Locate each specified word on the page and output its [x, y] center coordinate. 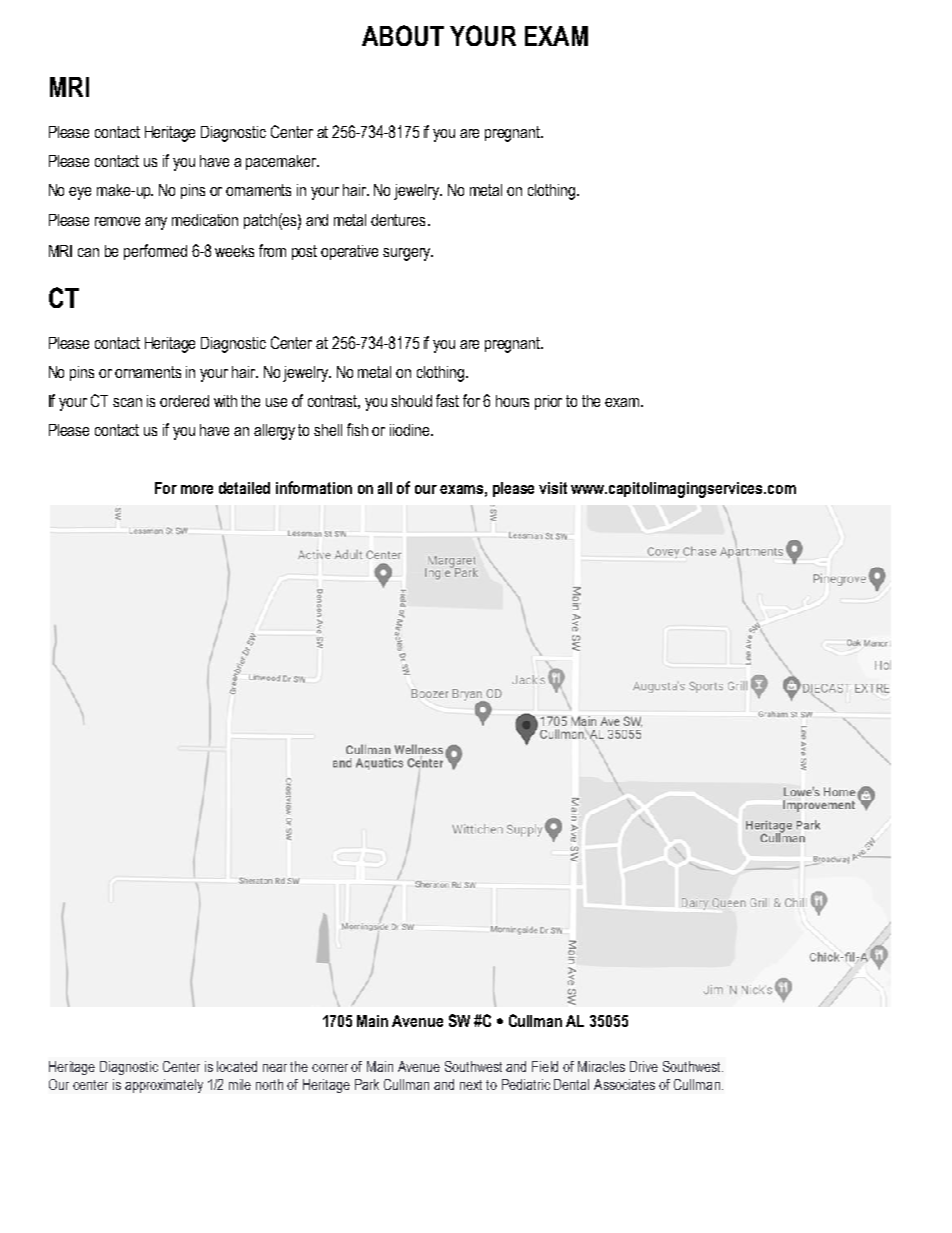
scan [127, 402]
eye [80, 193]
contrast [334, 402]
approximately [164, 1086]
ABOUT [403, 35]
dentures [398, 220]
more [197, 489]
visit [553, 488]
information [314, 487]
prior [548, 402]
